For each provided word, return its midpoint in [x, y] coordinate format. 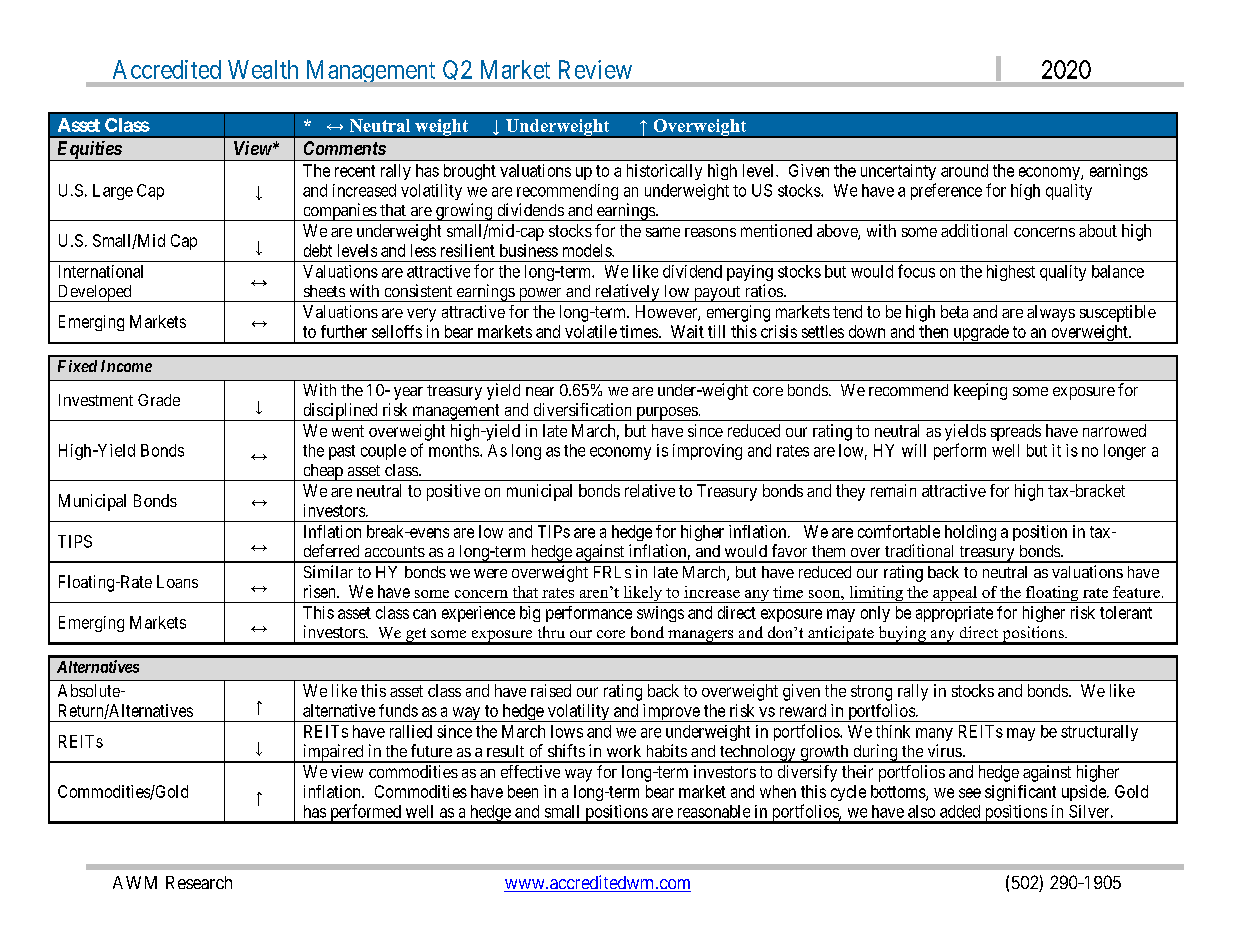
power [540, 295]
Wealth [263, 69]
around [964, 170]
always [1051, 313]
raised [551, 690]
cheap [323, 472]
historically [664, 172]
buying [902, 635]
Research [199, 882]
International [101, 271]
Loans [177, 581]
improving [707, 452]
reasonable [714, 811]
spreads [1016, 432]
